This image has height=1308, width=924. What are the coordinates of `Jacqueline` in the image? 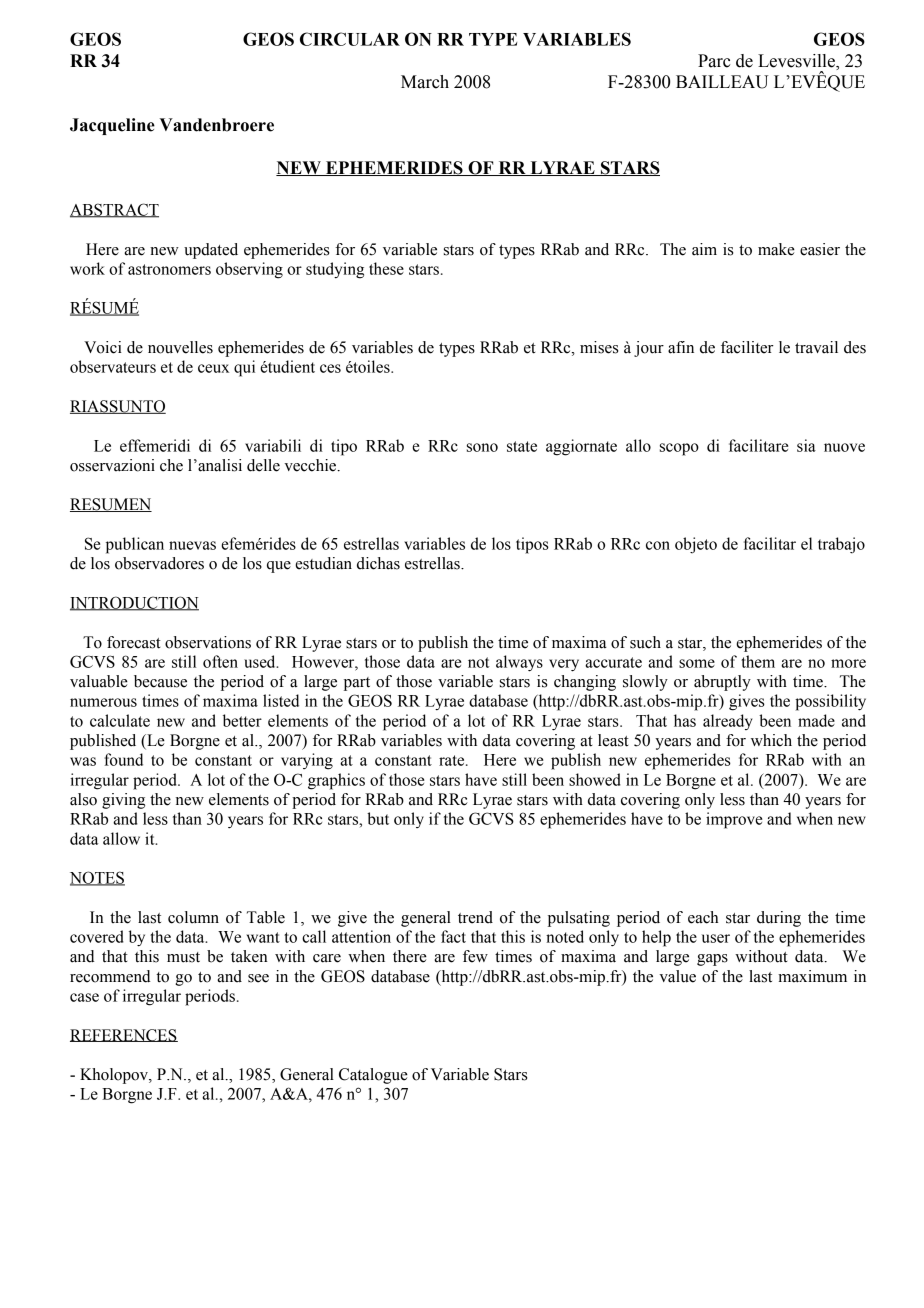 It's located at (112, 126).
